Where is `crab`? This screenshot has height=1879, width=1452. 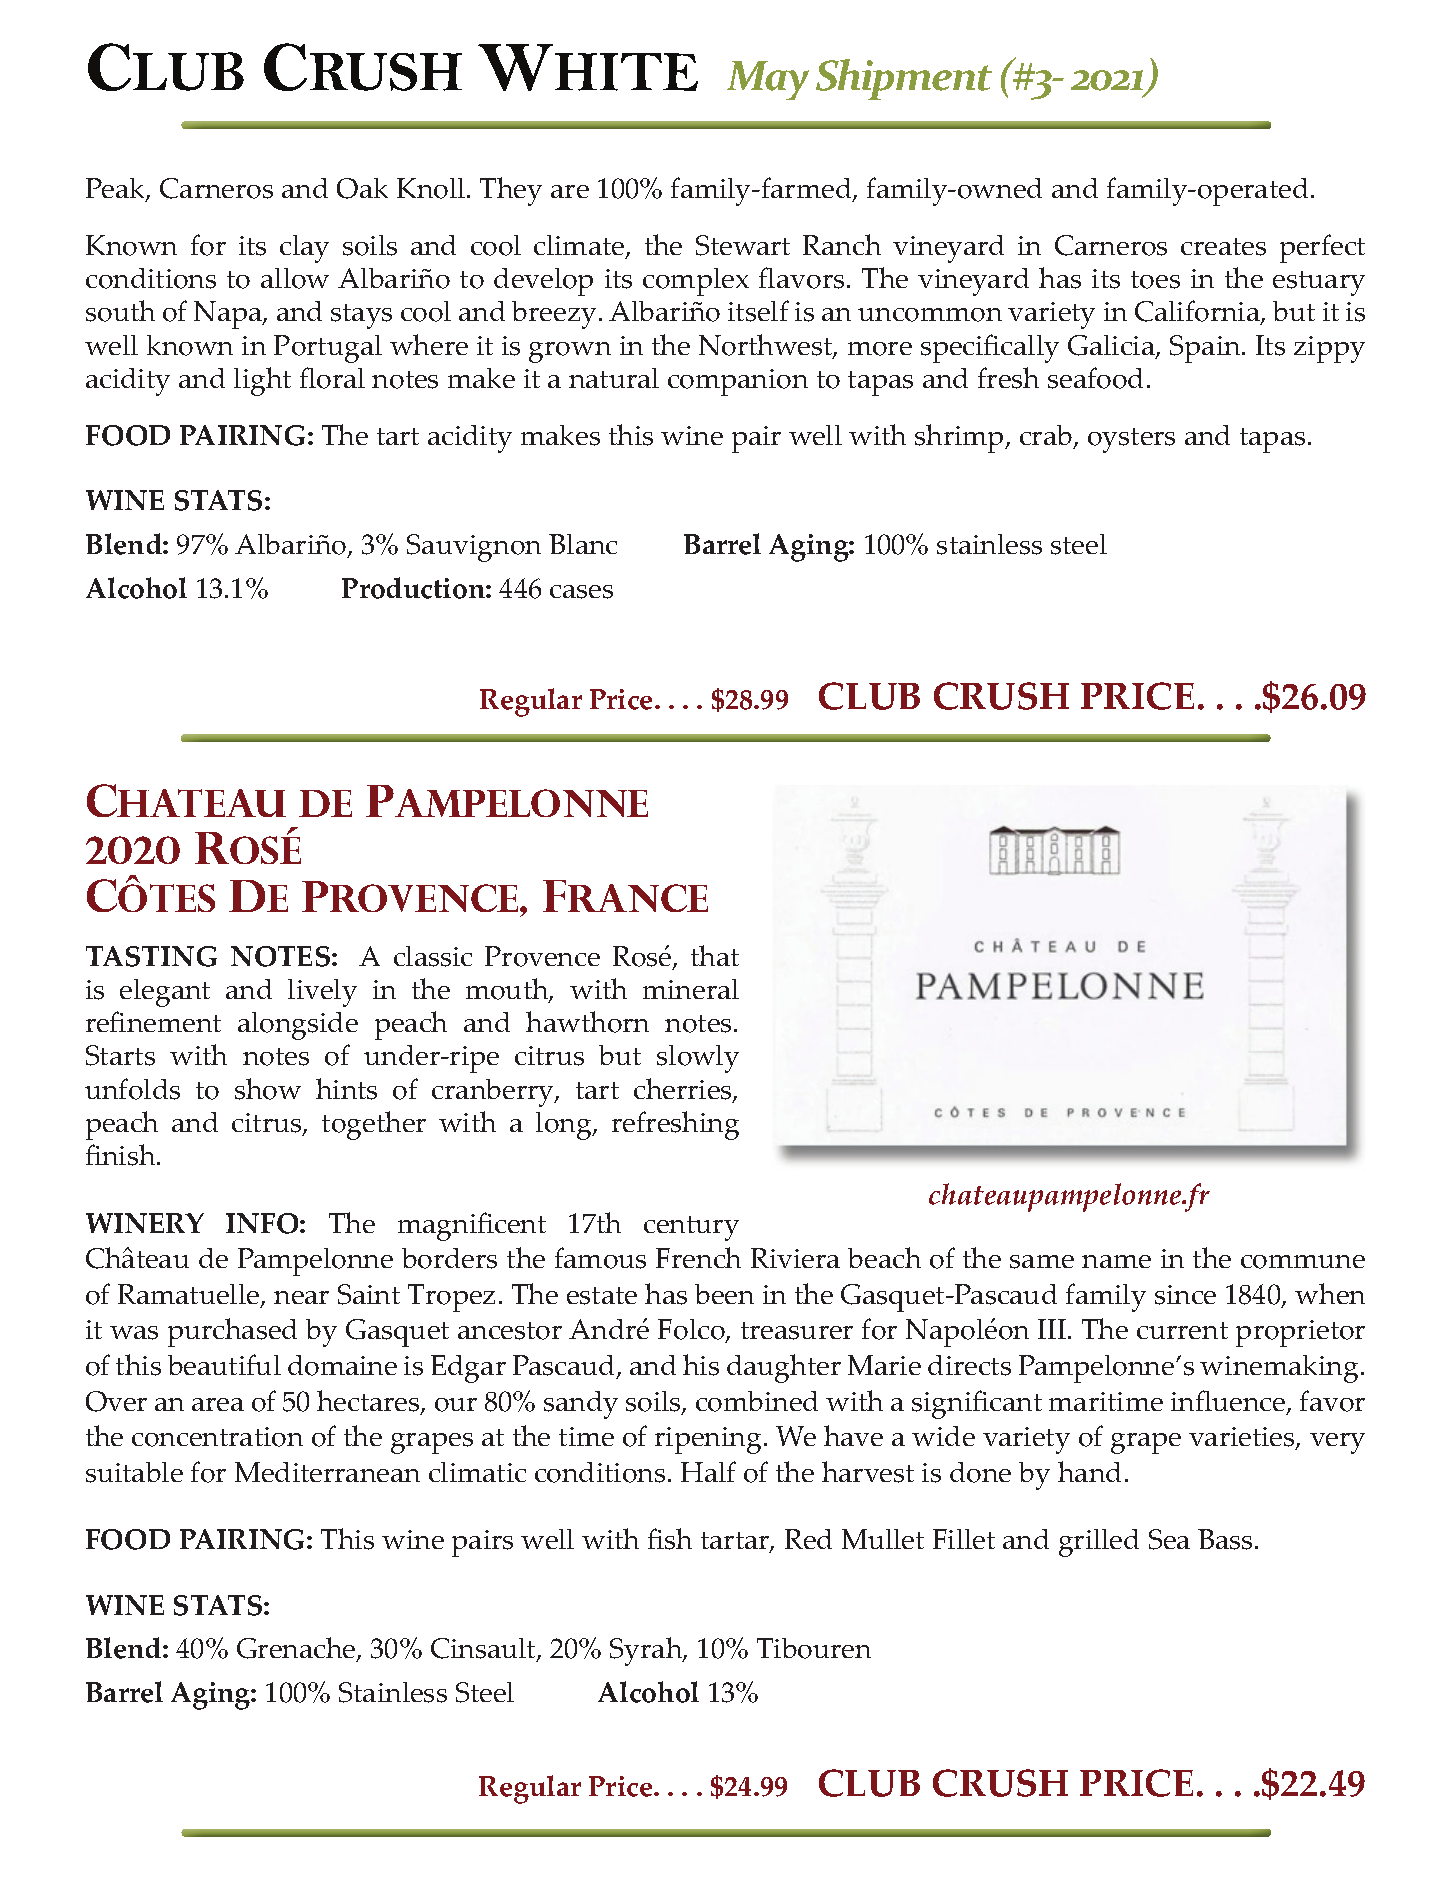
crab is located at coordinates (1047, 437).
